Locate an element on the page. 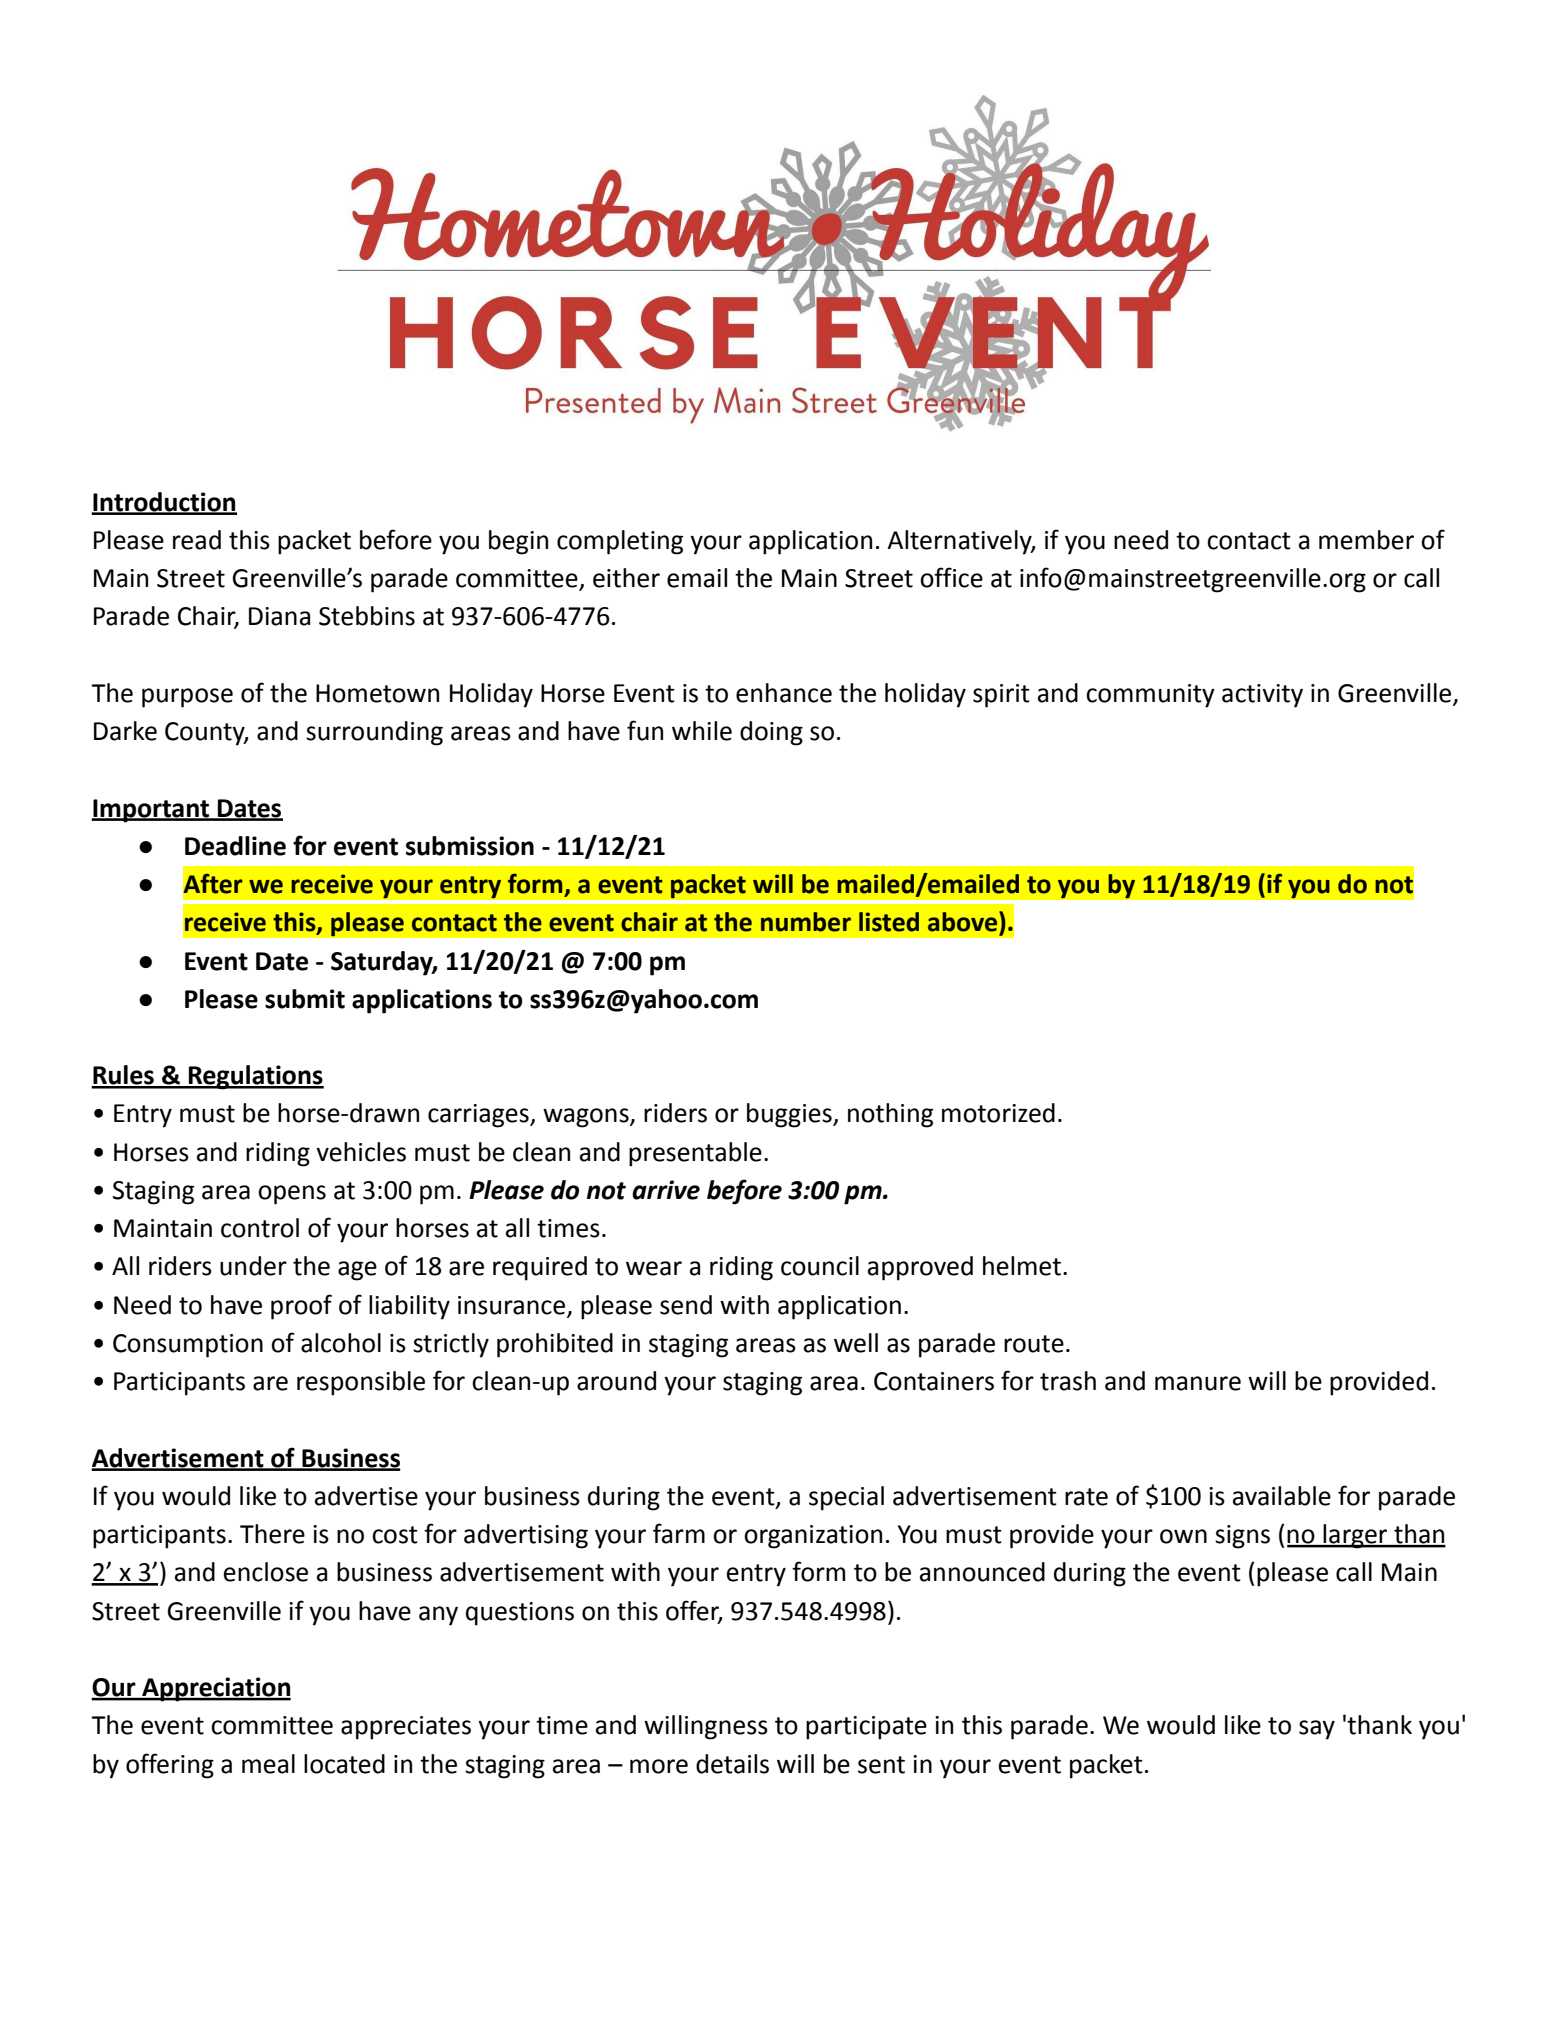  buggies is located at coordinates (790, 1115).
